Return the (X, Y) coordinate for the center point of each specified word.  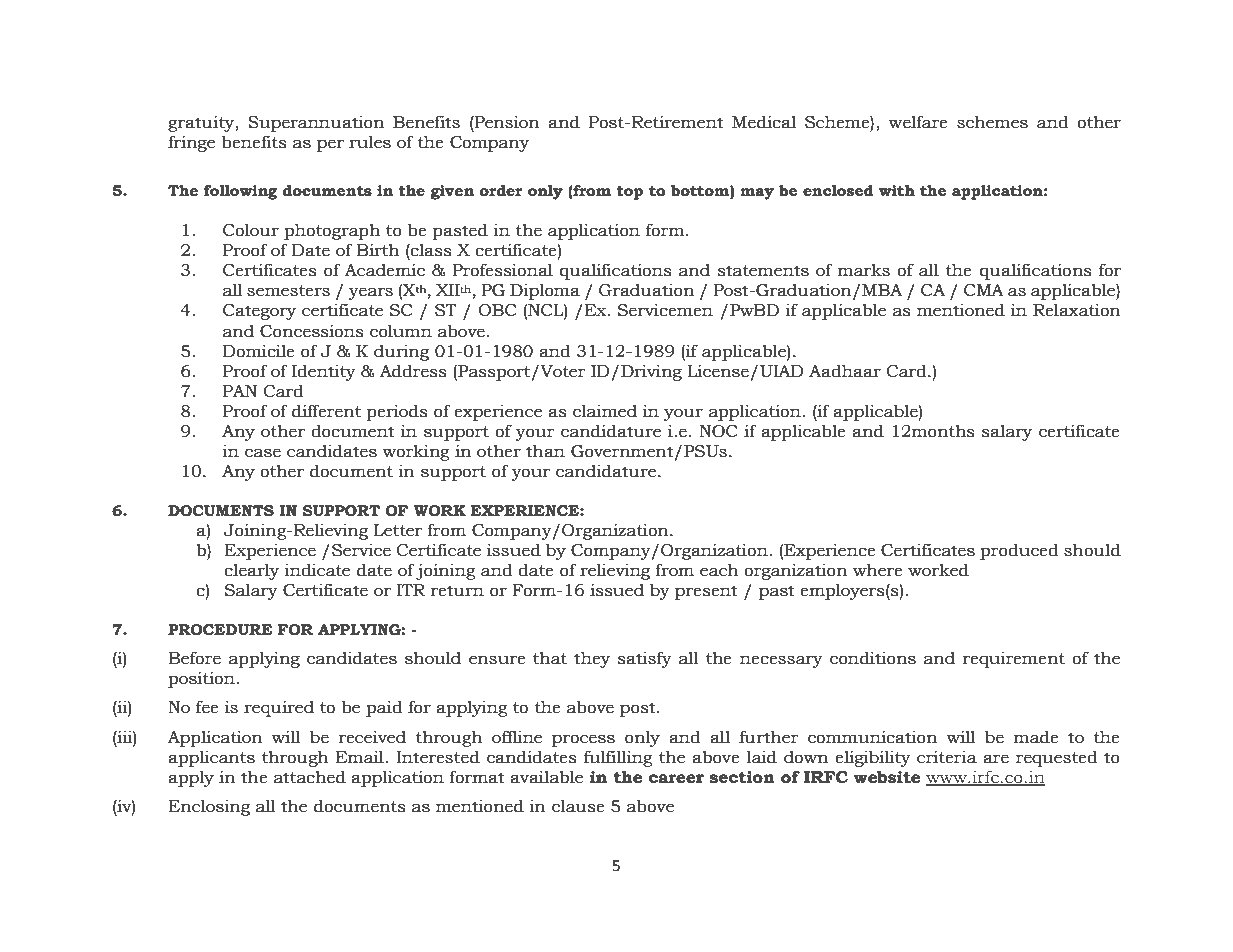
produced (1019, 551)
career (676, 779)
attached (310, 777)
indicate (317, 570)
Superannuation (316, 123)
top (629, 193)
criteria (947, 757)
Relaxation (1077, 310)
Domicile (259, 351)
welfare (918, 122)
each (719, 570)
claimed (605, 411)
